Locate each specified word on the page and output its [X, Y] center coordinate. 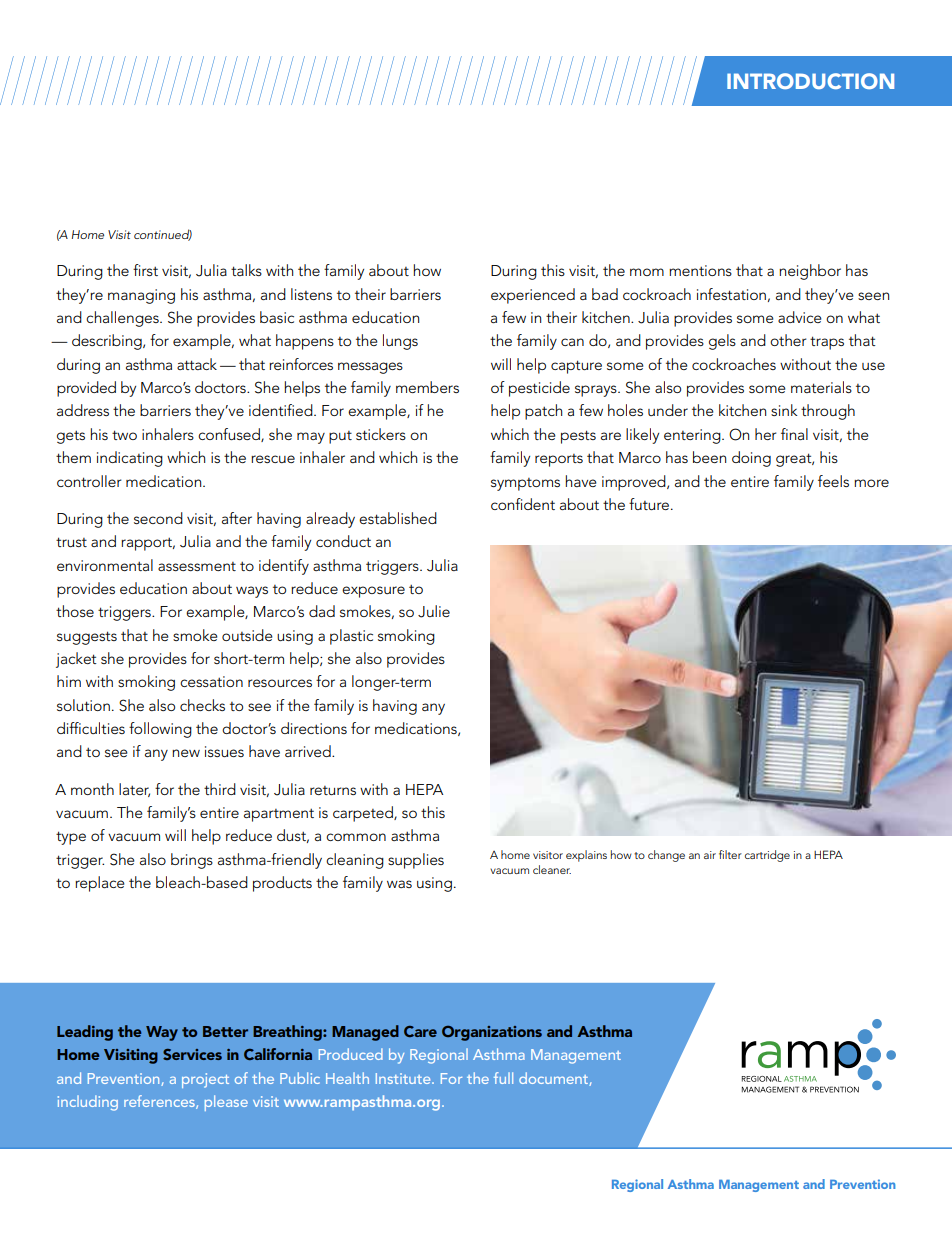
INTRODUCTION [810, 81]
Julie [434, 611]
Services [192, 1054]
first [145, 270]
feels [833, 481]
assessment [197, 566]
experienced [533, 296]
